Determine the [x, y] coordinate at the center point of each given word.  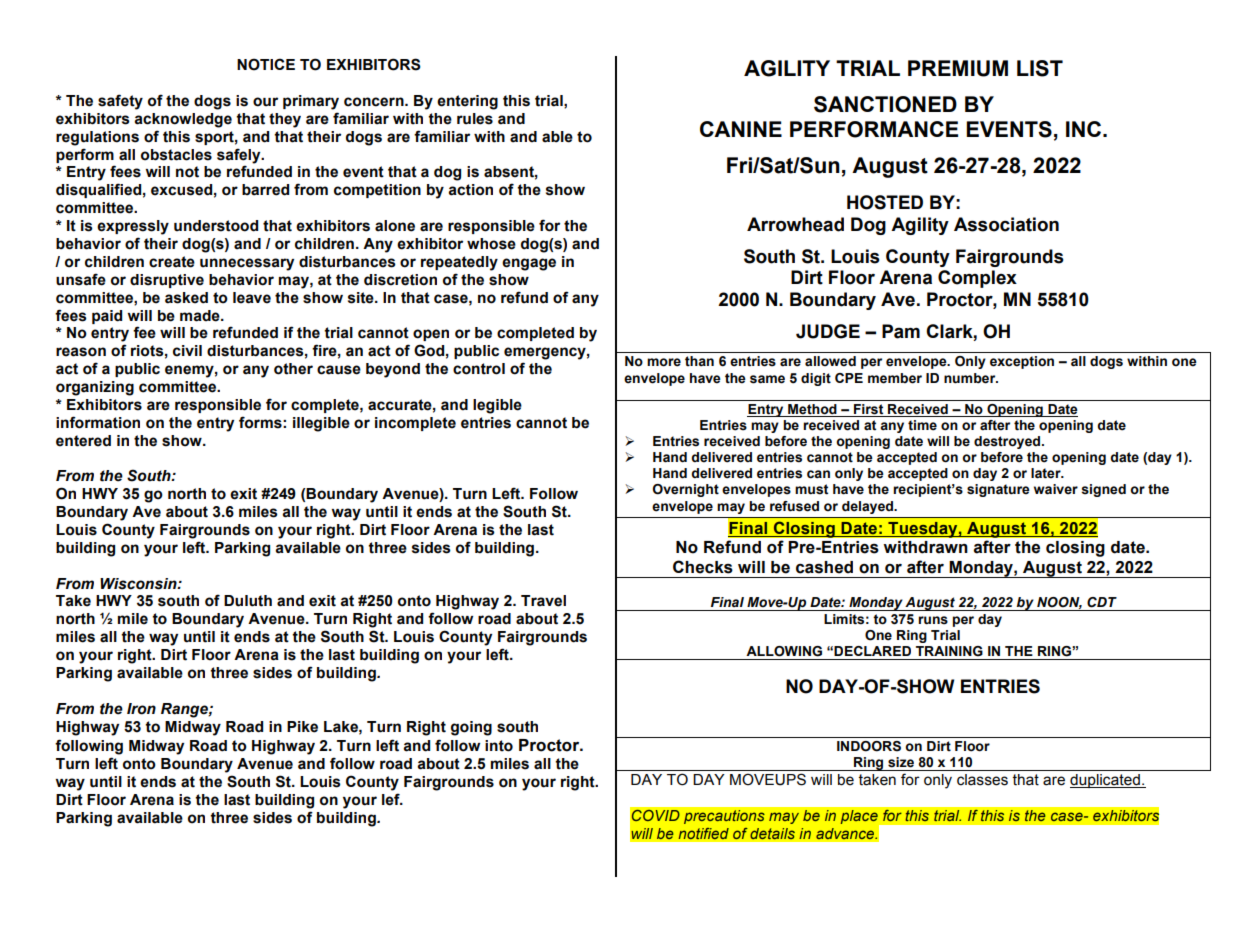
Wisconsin [139, 584]
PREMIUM [958, 68]
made [201, 316]
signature [998, 490]
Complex [977, 279]
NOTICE [266, 64]
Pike [302, 727]
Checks [703, 567]
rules [475, 119]
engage [529, 264]
